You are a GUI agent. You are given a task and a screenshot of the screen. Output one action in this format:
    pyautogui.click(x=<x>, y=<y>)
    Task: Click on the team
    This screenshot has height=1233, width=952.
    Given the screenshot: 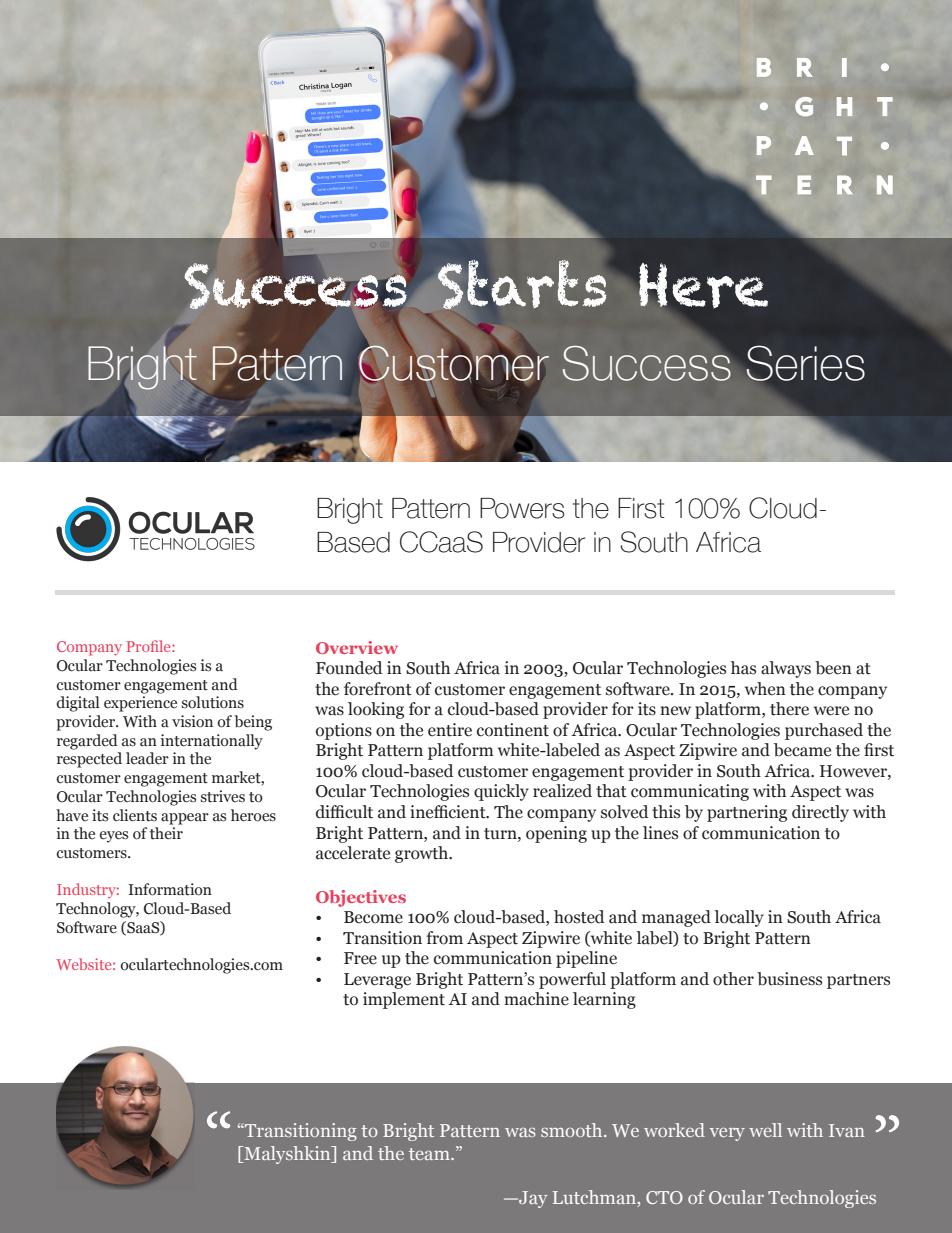 What is the action you would take?
    pyautogui.click(x=430, y=1154)
